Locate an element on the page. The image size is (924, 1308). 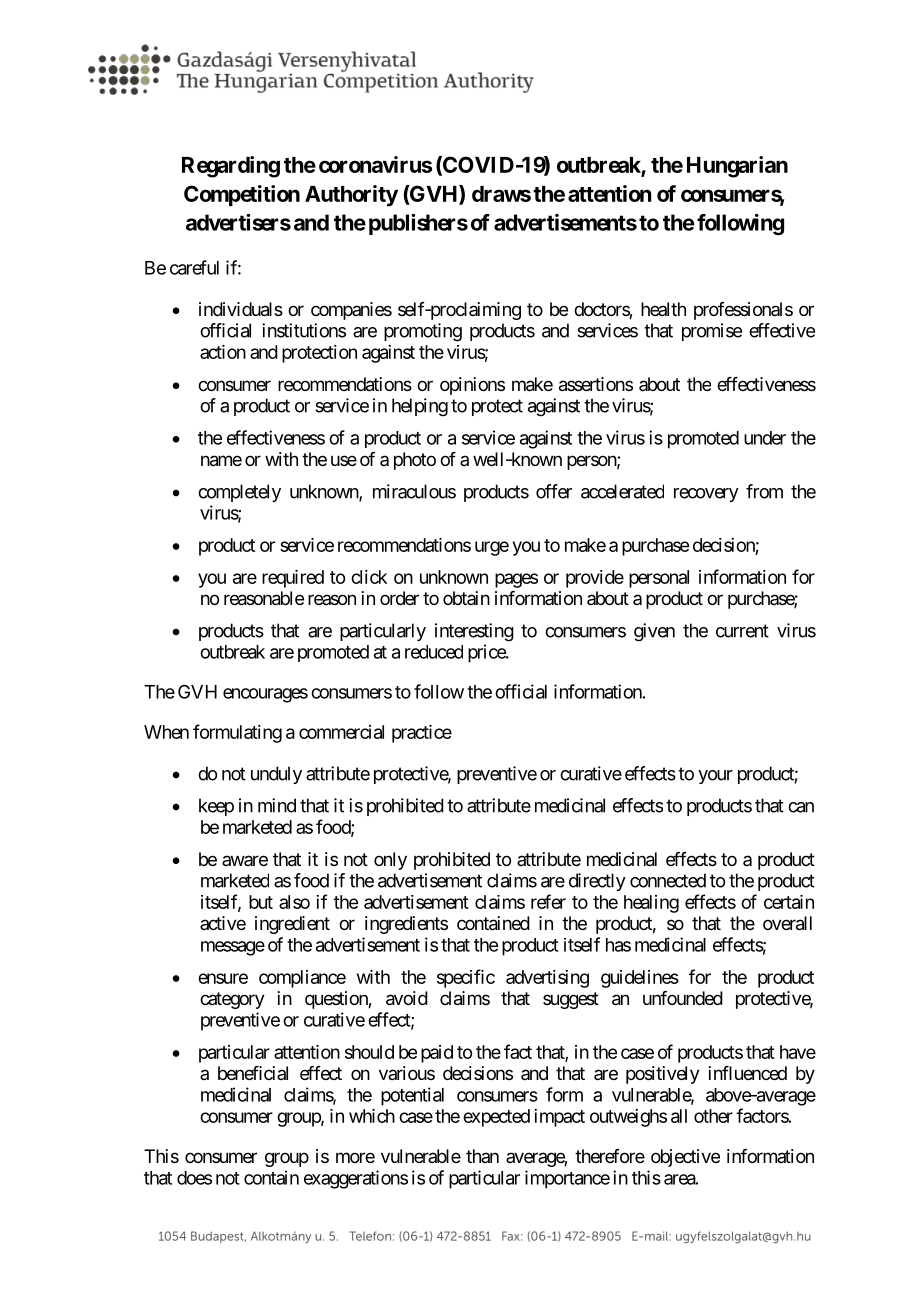
price is located at coordinates (487, 653).
